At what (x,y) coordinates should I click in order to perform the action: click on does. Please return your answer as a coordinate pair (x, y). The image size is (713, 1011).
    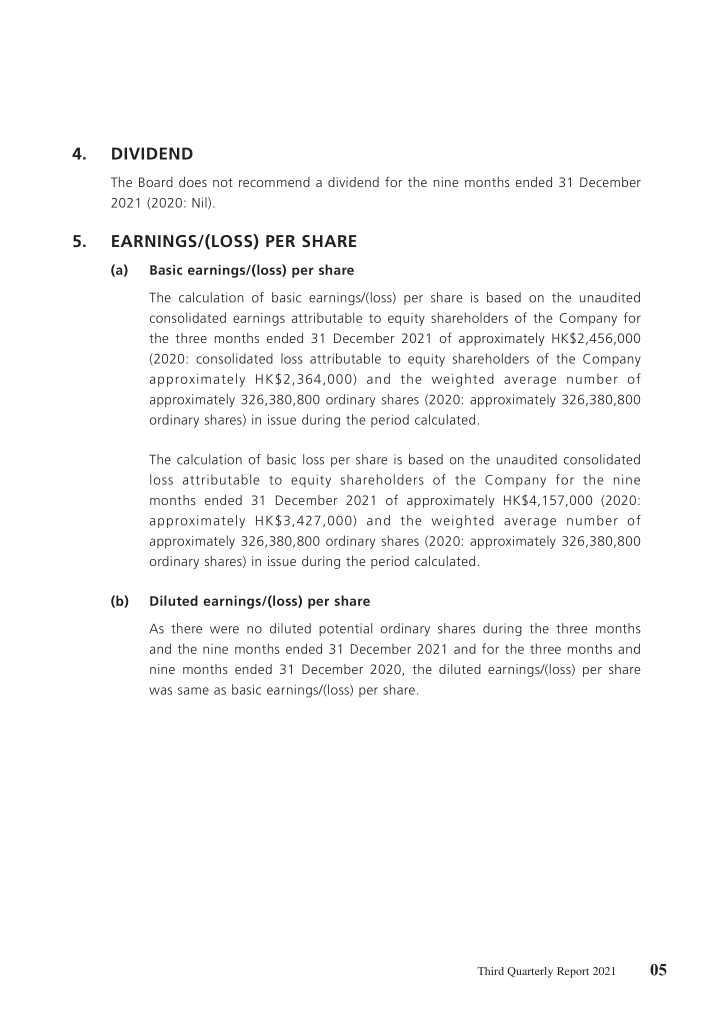
    Looking at the image, I should click on (193, 182).
